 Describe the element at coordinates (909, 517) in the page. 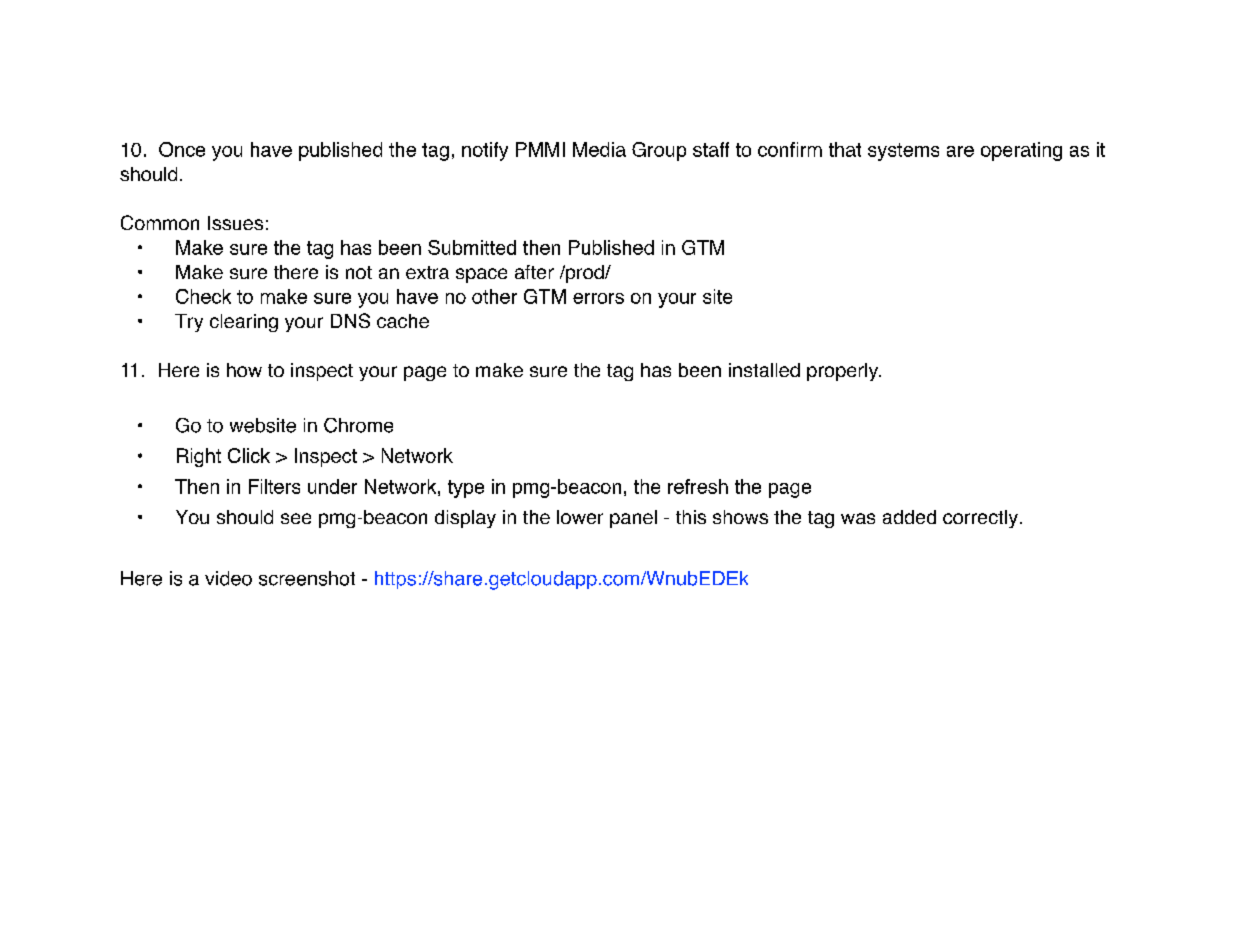

I see `added` at that location.
